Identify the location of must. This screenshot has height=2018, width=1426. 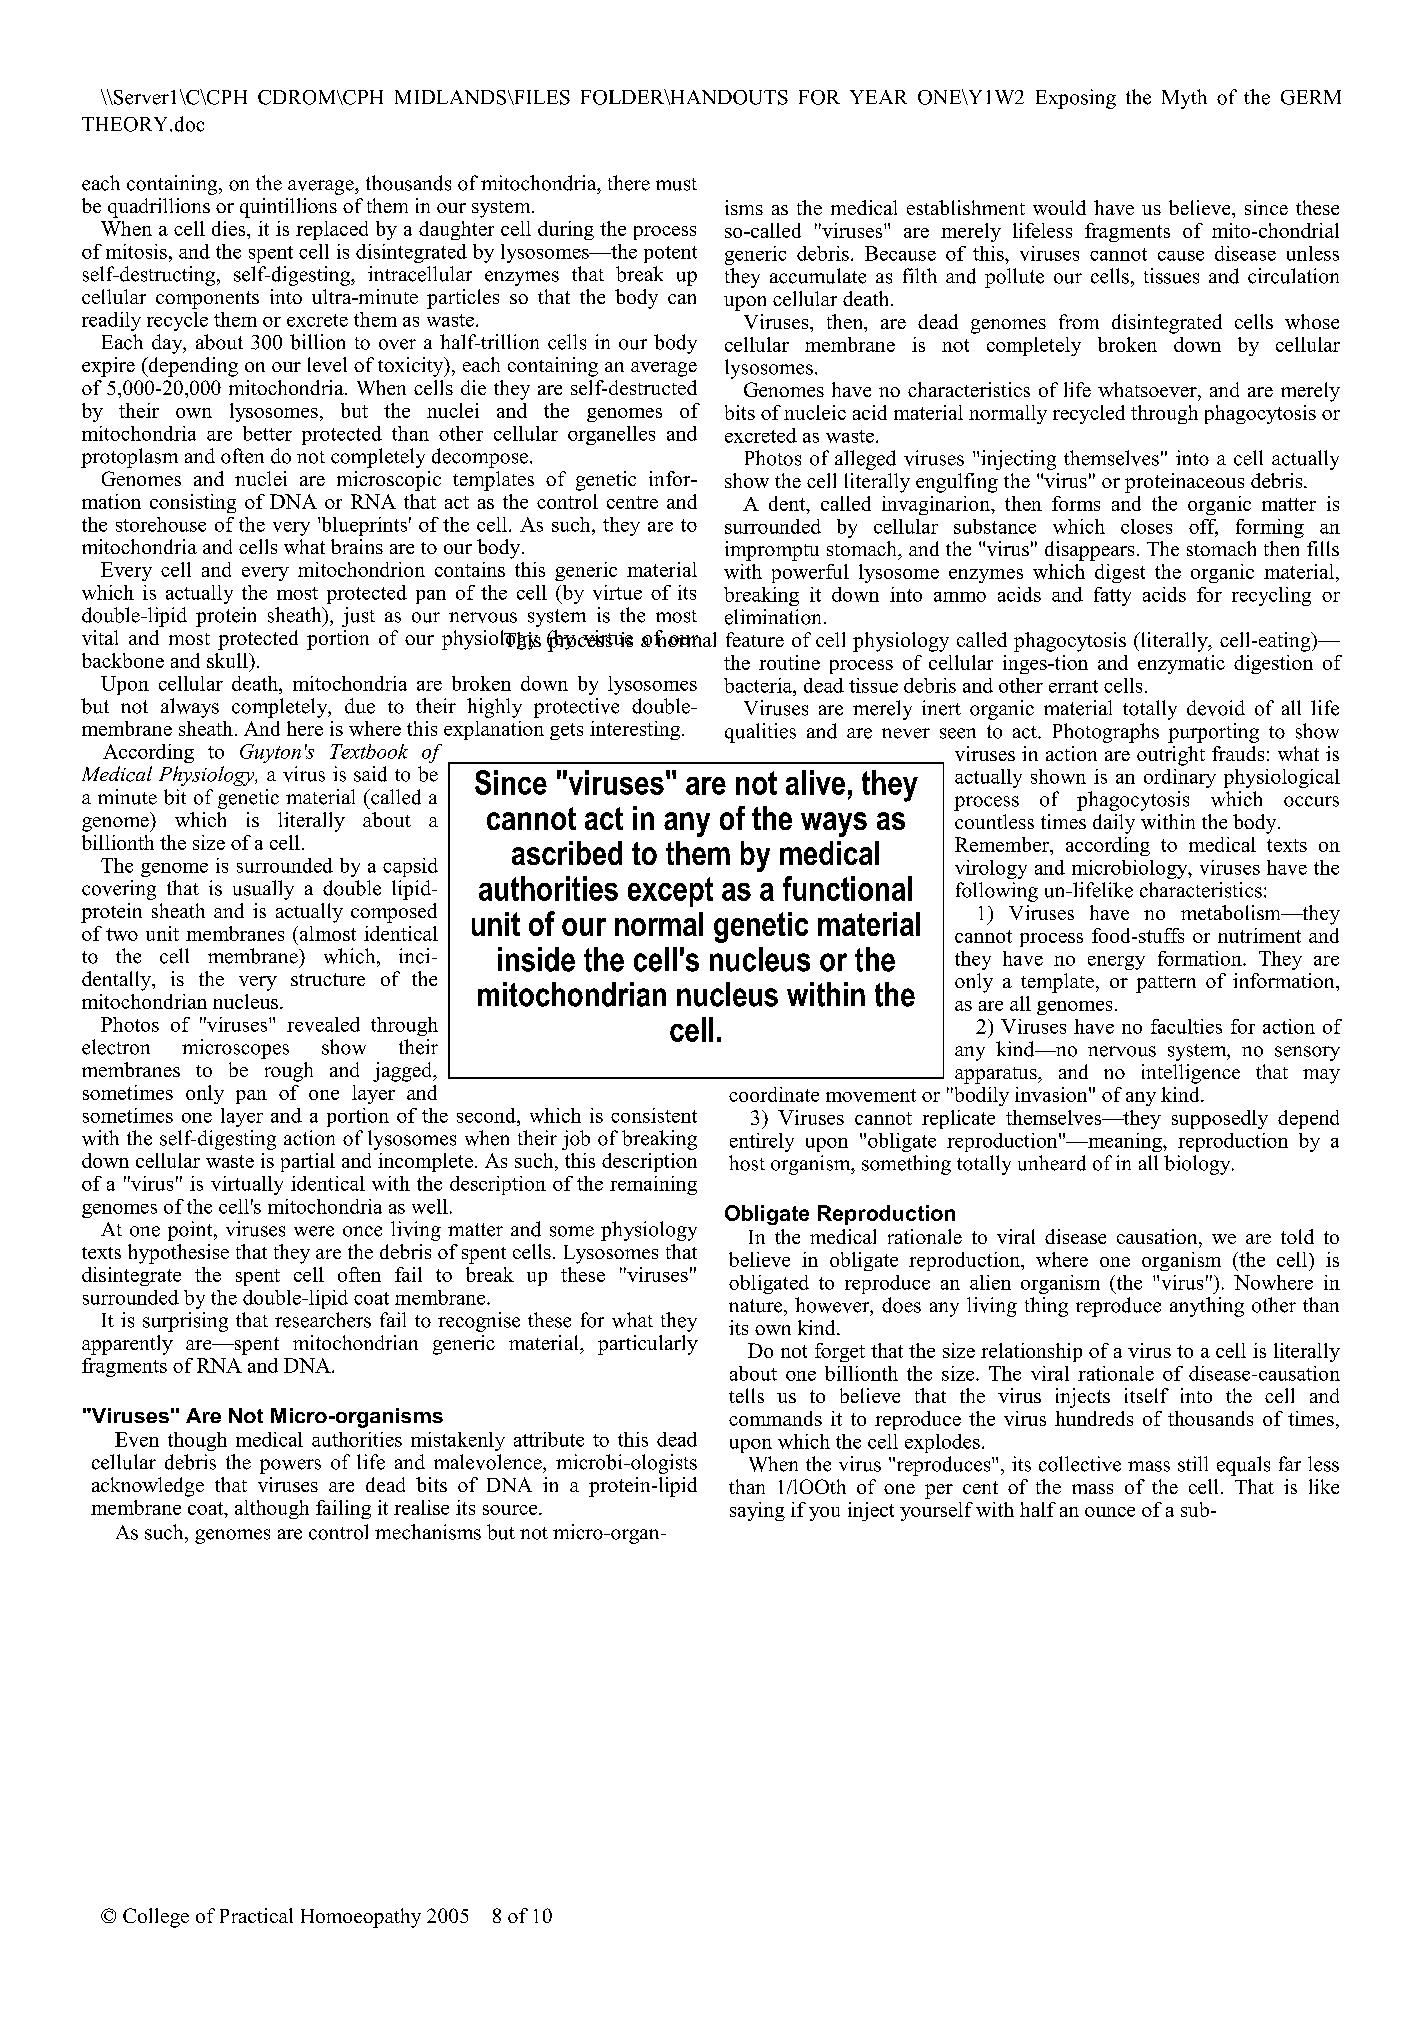
(676, 184).
